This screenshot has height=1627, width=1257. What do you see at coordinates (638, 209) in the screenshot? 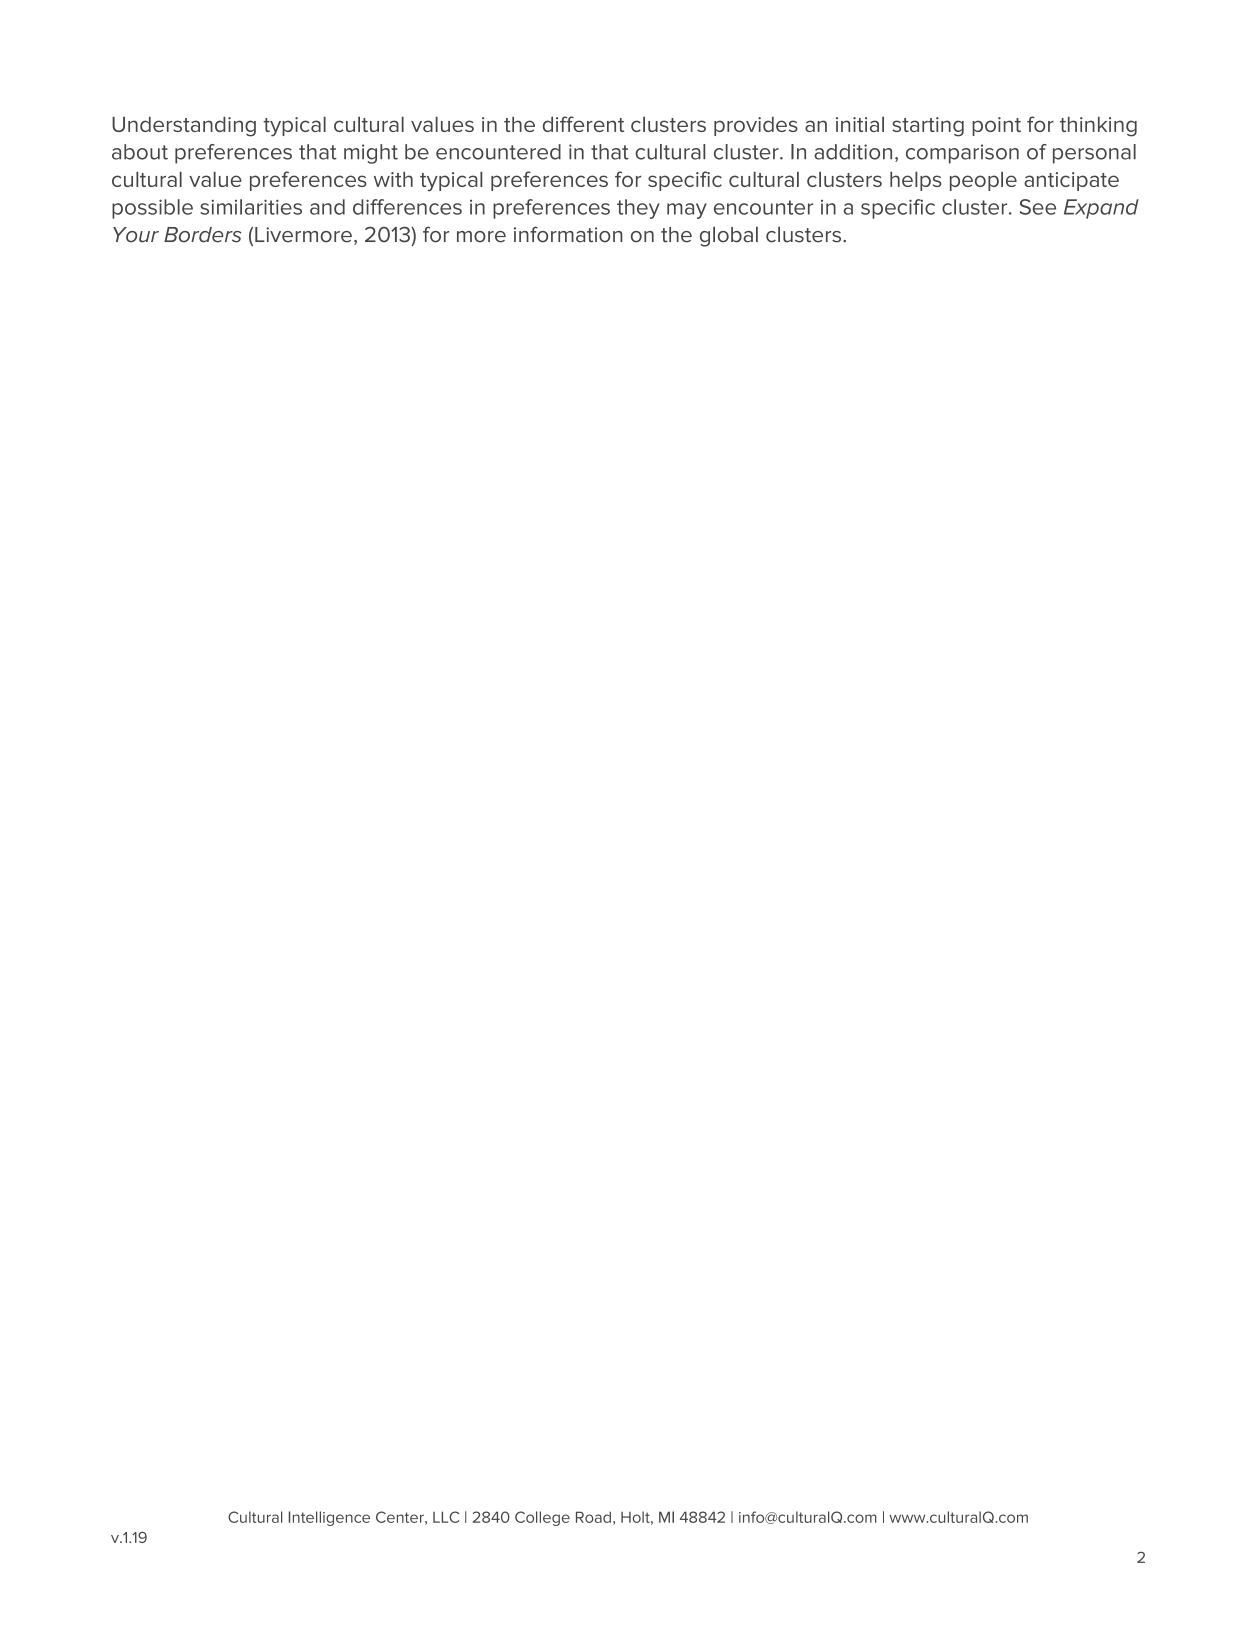
I see `they` at bounding box center [638, 209].
